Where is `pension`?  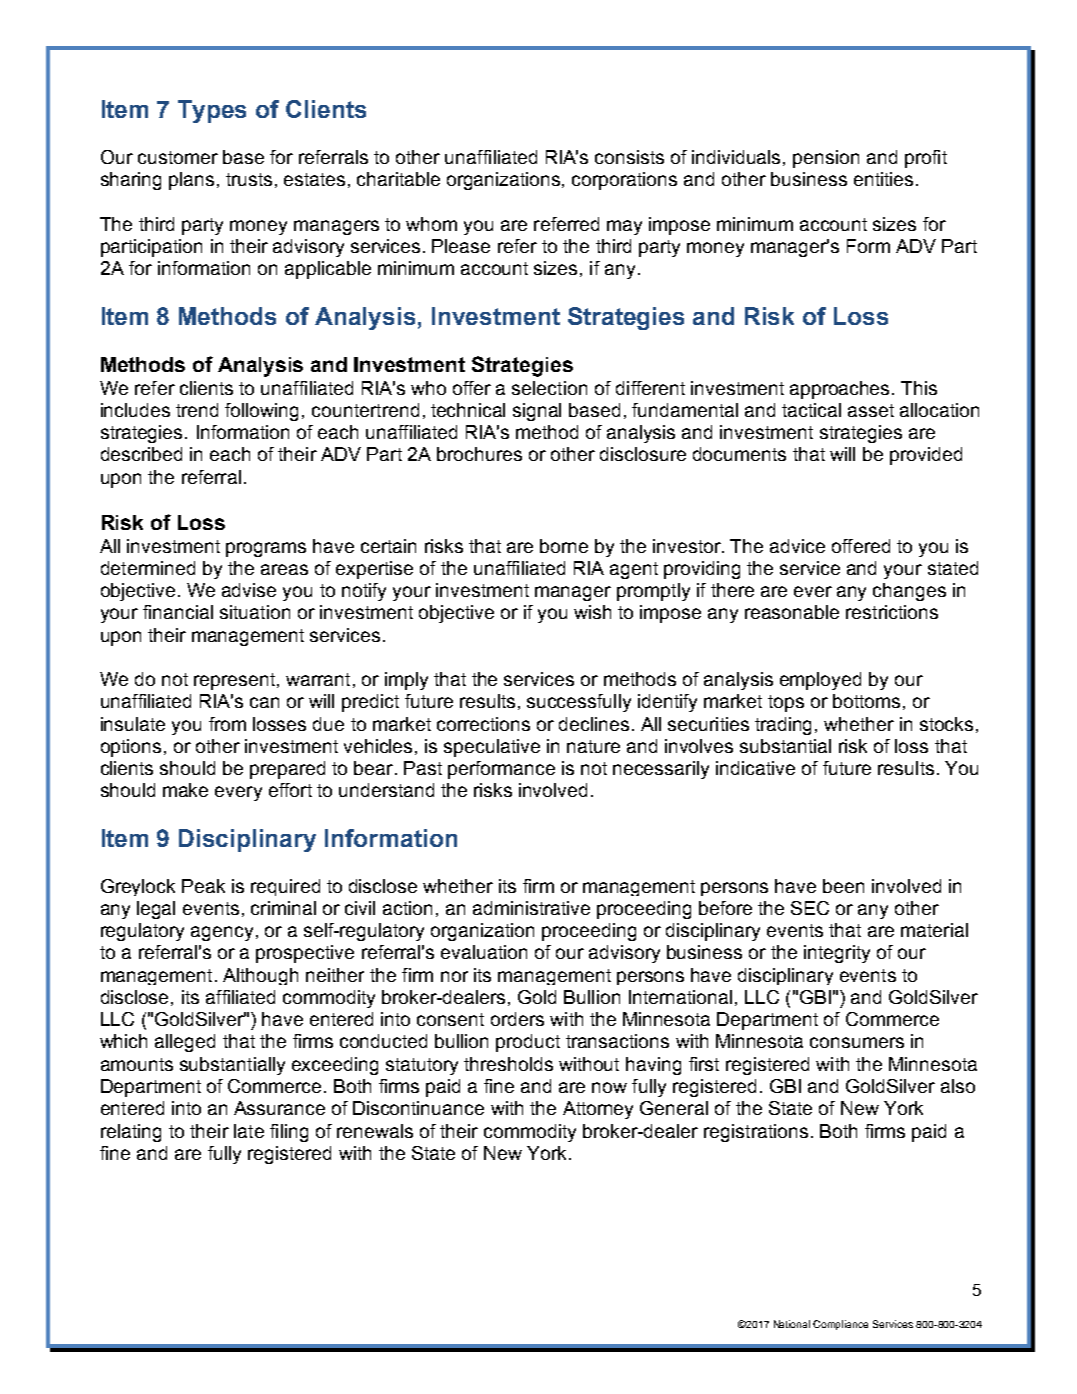
pension is located at coordinates (826, 159).
